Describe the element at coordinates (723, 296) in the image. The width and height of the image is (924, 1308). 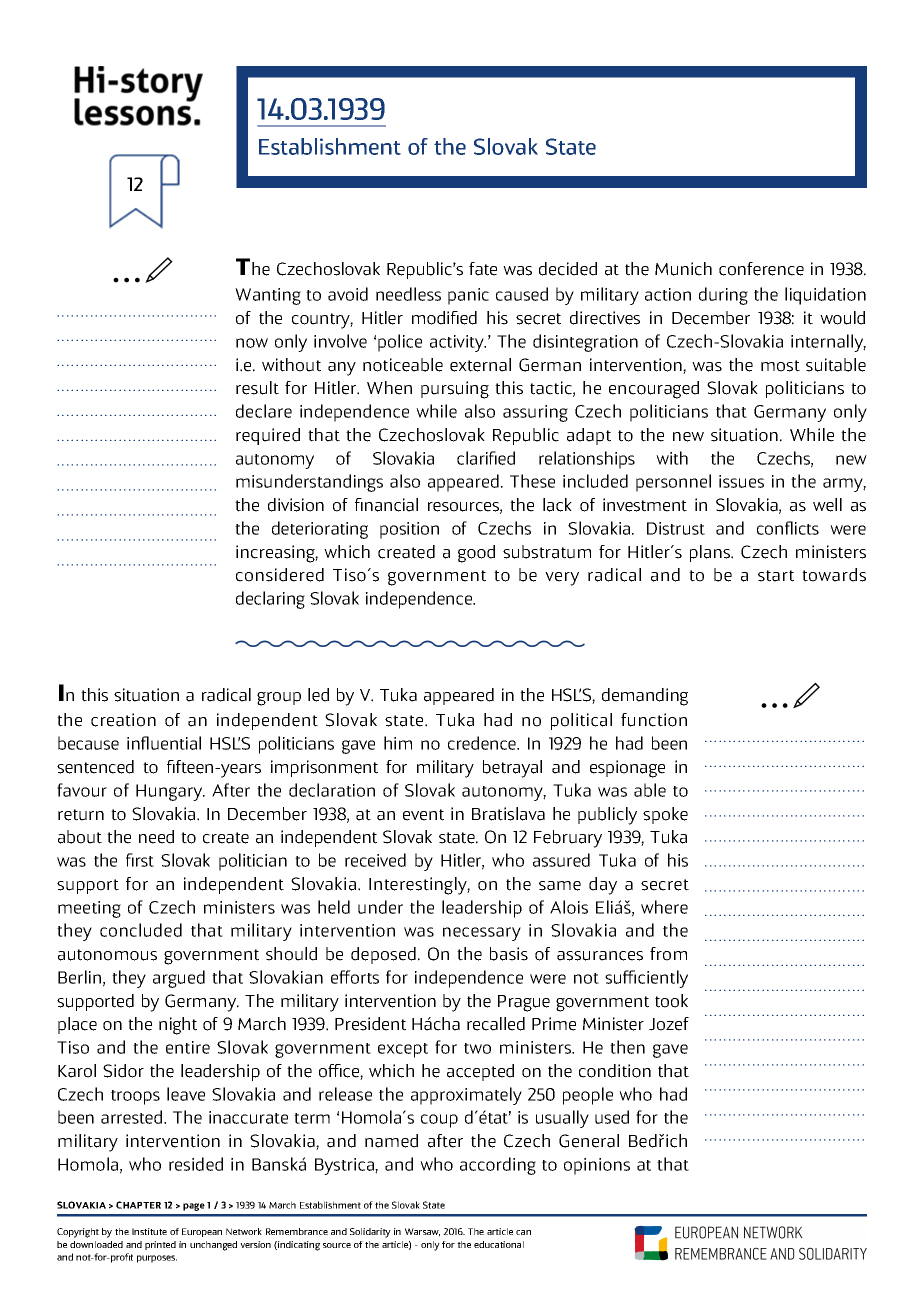
I see `during` at that location.
